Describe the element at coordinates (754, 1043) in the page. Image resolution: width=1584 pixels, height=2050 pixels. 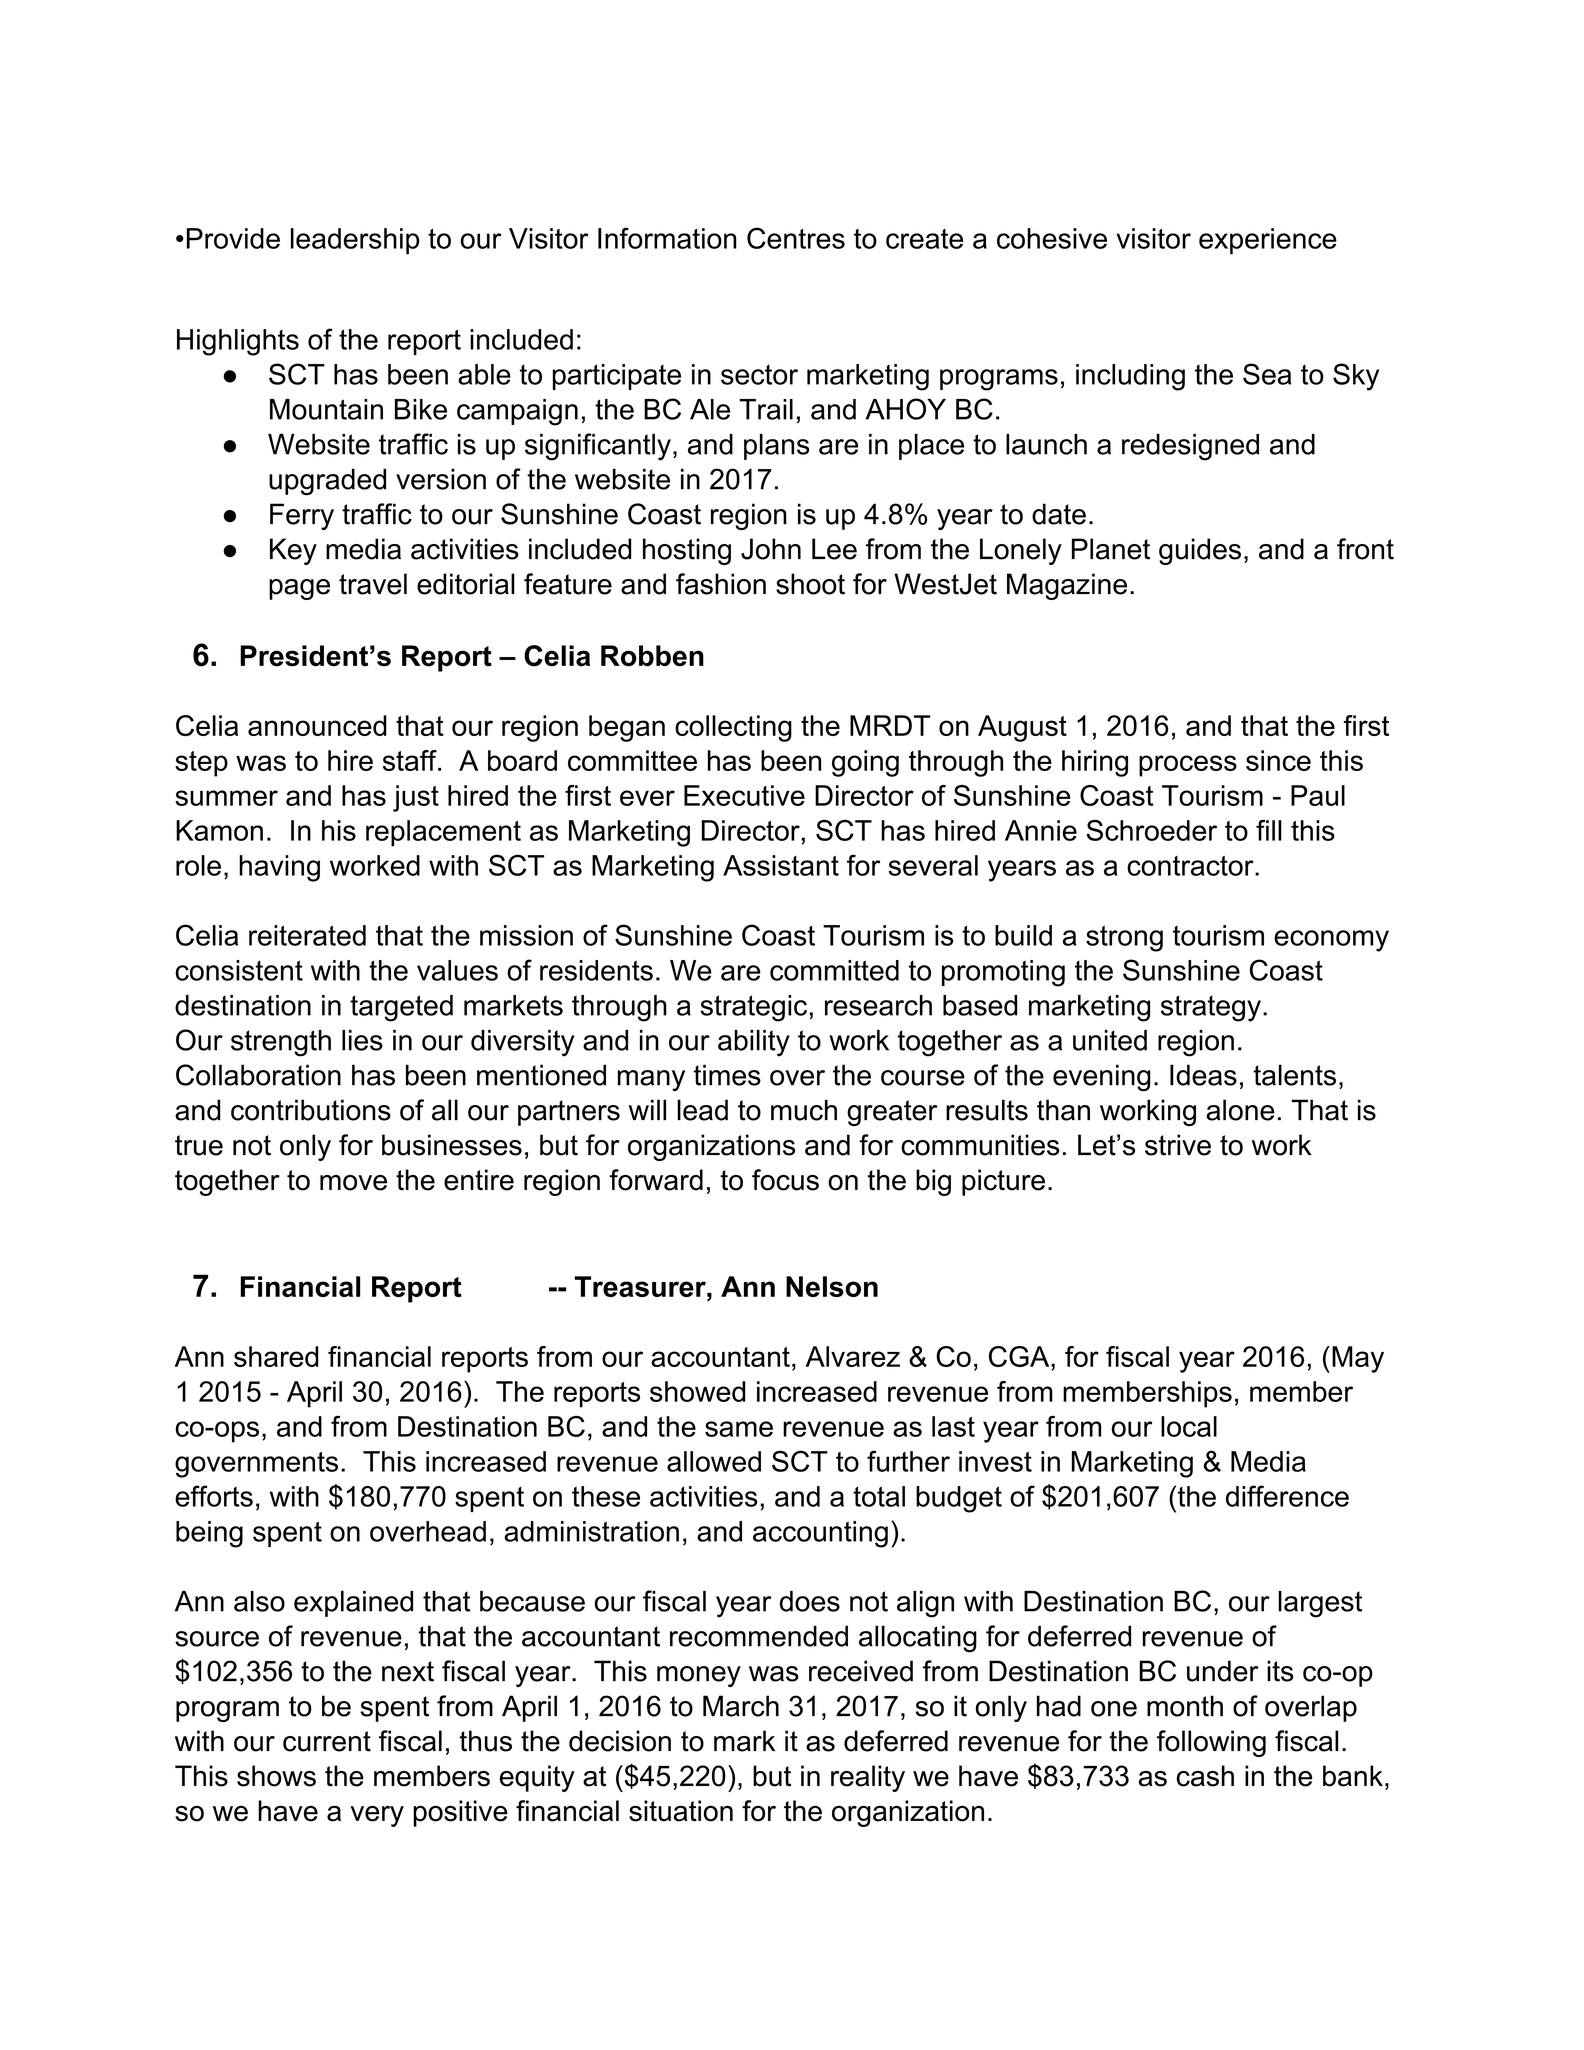
I see `ability` at that location.
